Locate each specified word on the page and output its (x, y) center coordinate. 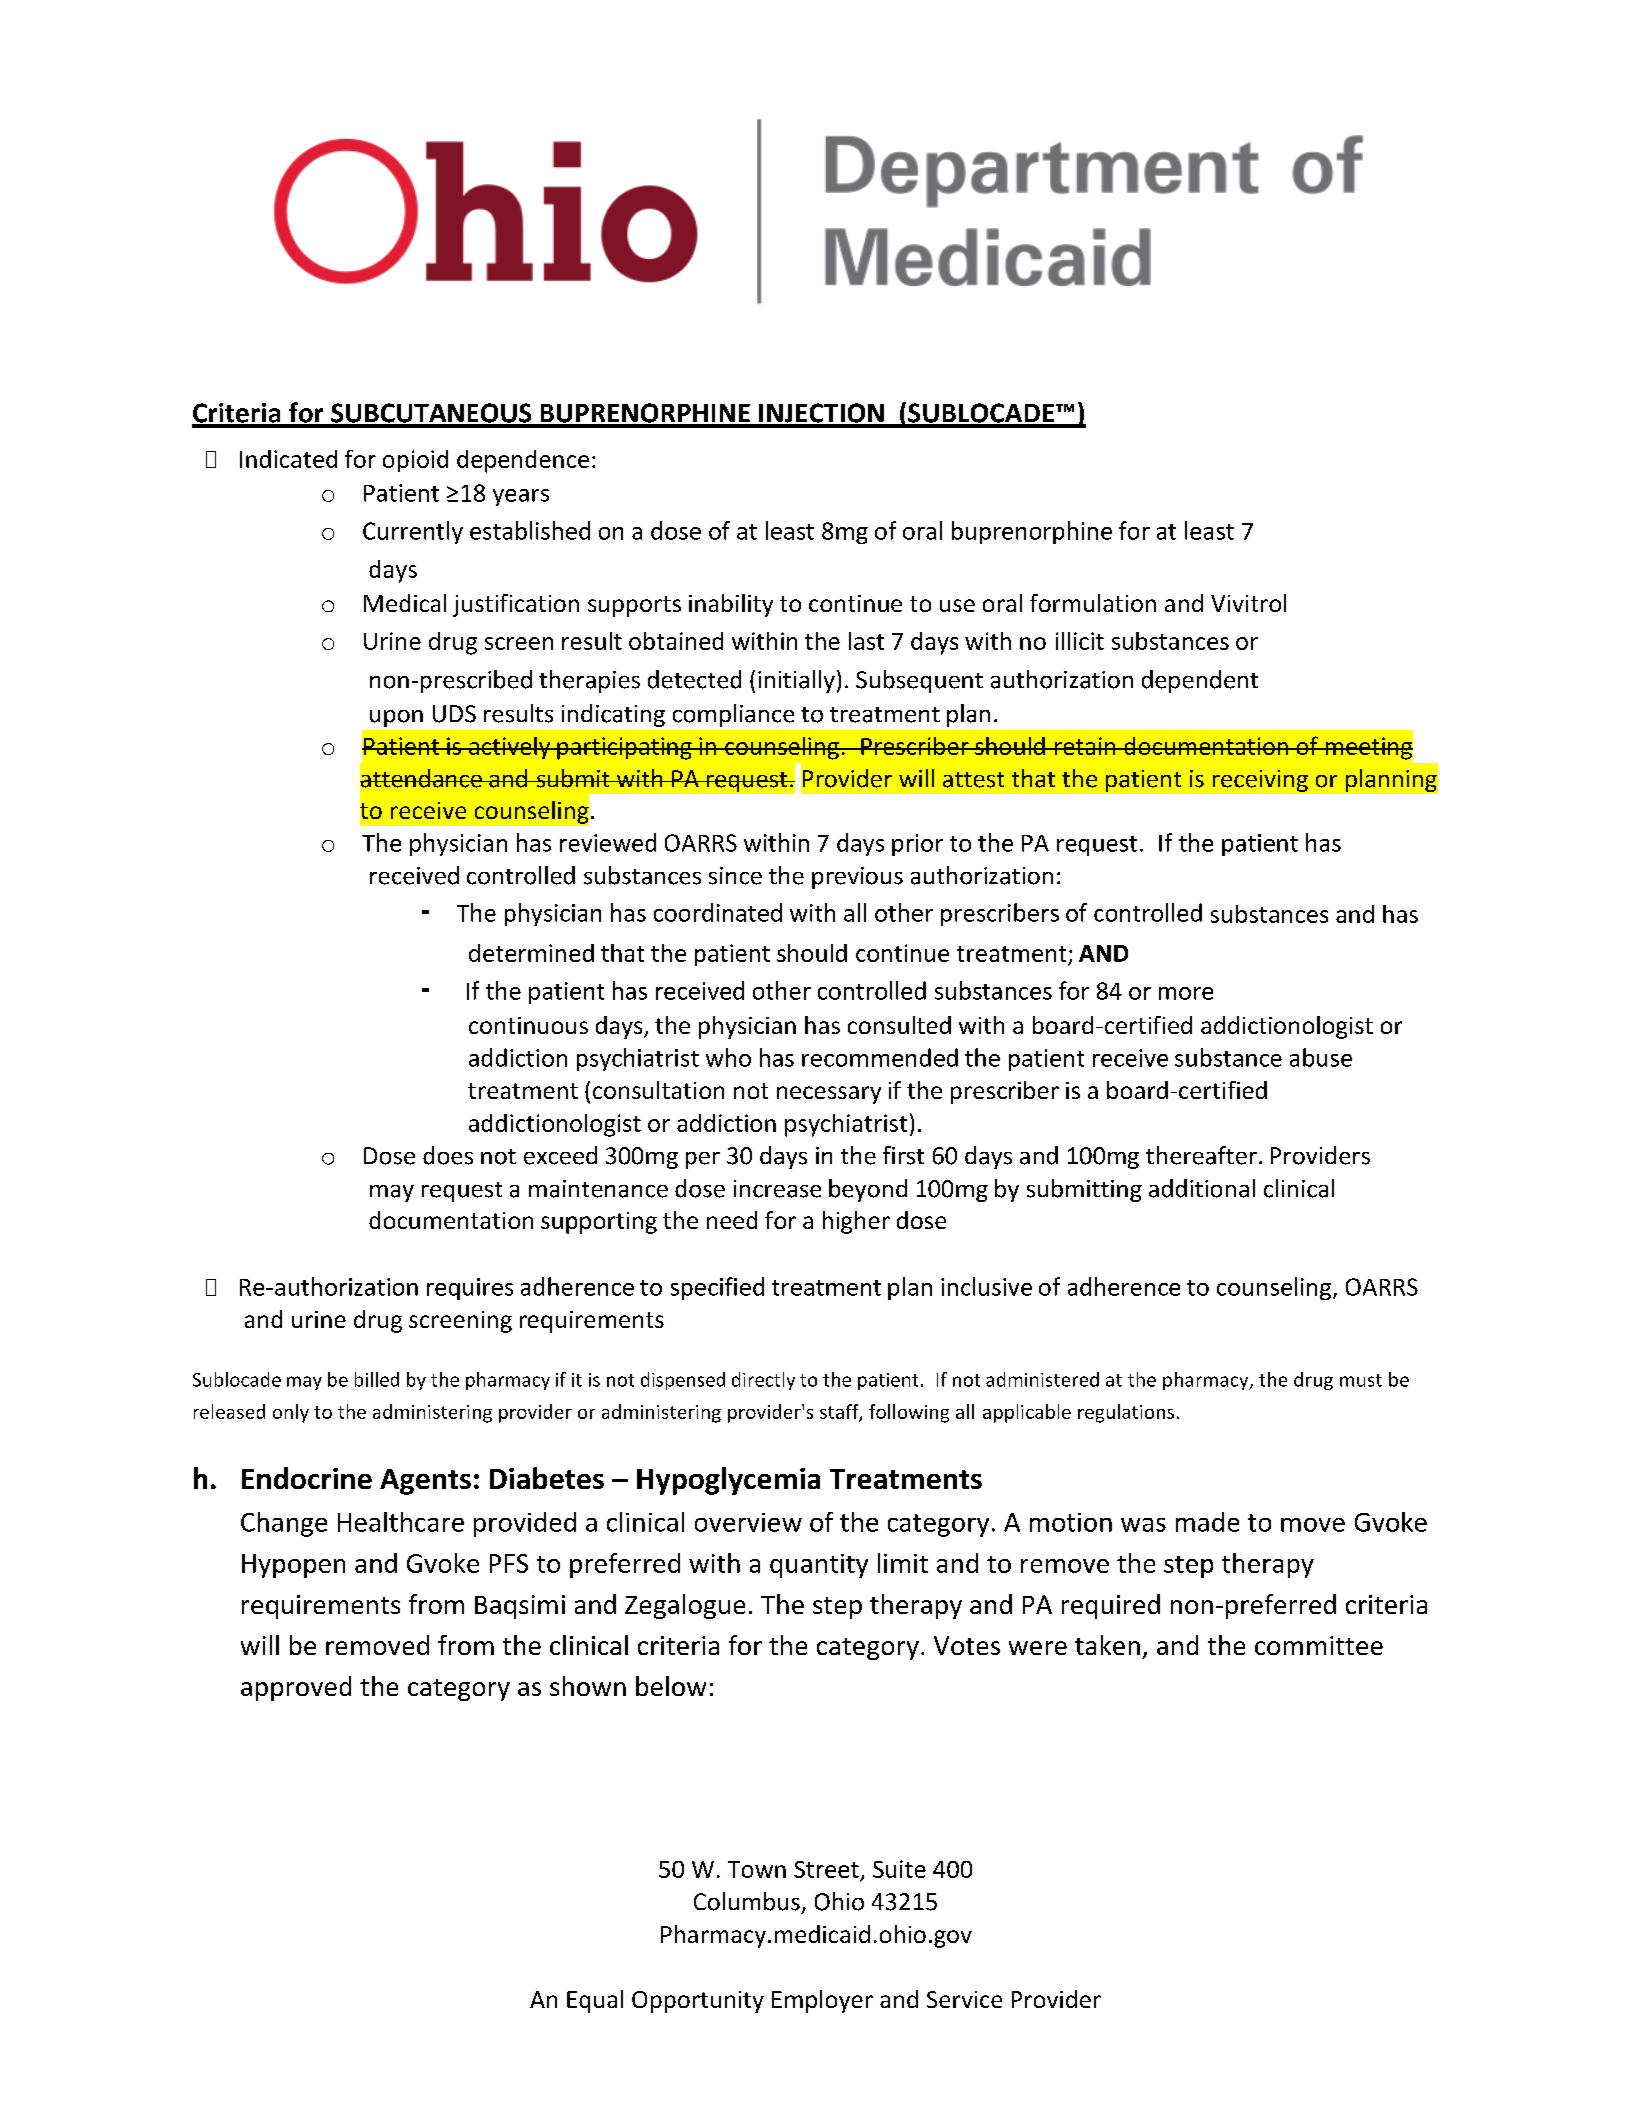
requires (470, 1289)
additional (1202, 1188)
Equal (595, 2001)
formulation (1093, 603)
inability (731, 605)
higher (856, 1222)
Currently (413, 532)
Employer (822, 2001)
